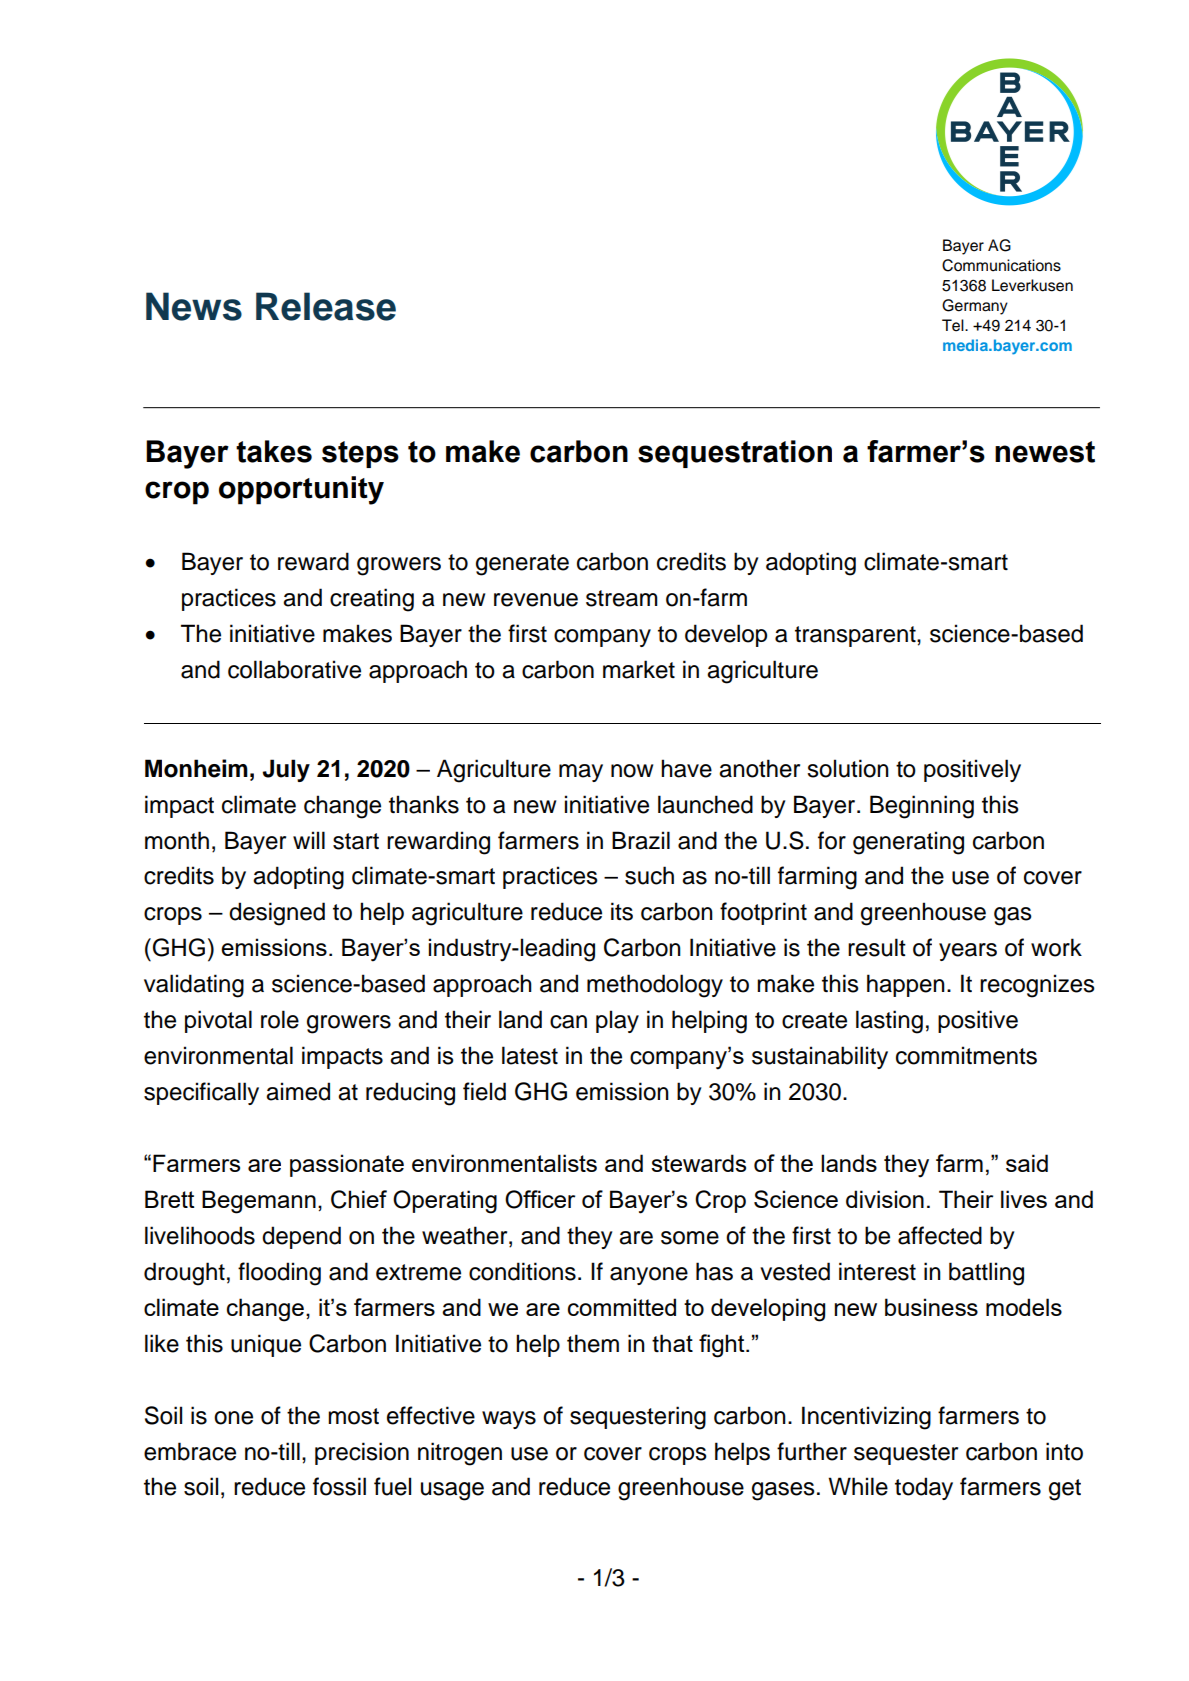  What do you see at coordinates (908, 843) in the image?
I see `generating` at bounding box center [908, 843].
